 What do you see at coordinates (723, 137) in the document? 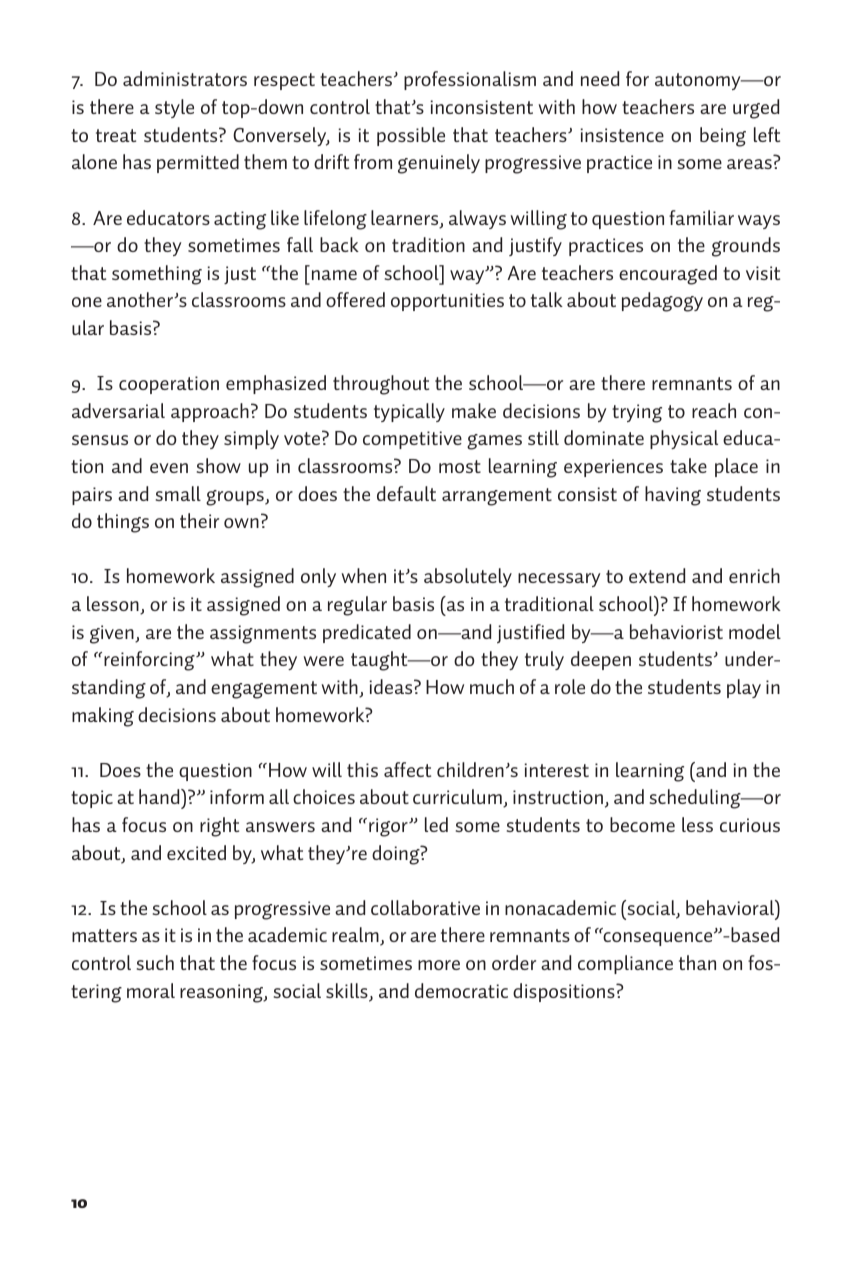
I see `being` at bounding box center [723, 137].
